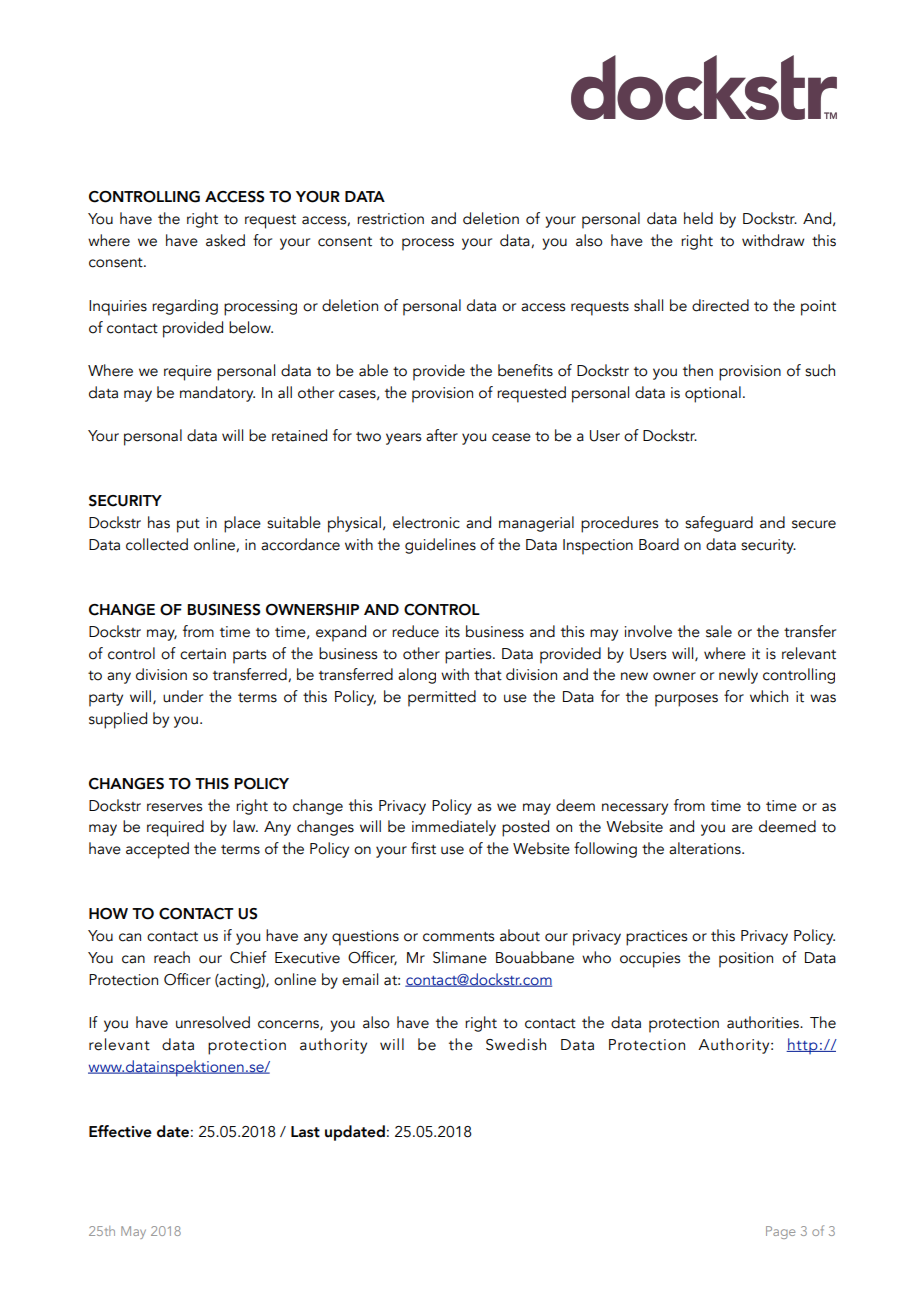 The image size is (924, 1308). What do you see at coordinates (172, 957) in the screenshot?
I see `reach` at bounding box center [172, 957].
